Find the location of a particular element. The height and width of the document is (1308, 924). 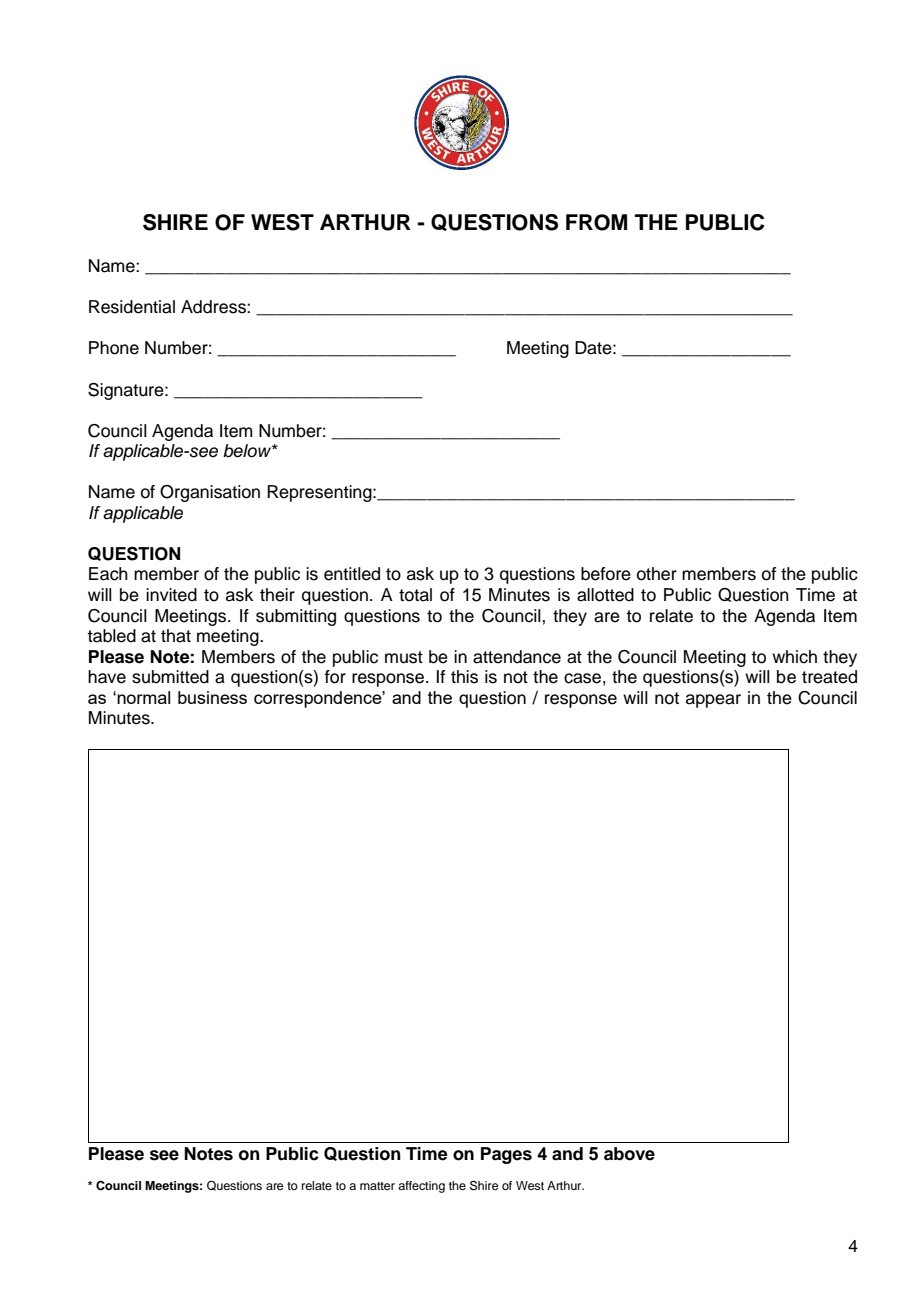

Organisation is located at coordinates (210, 493).
